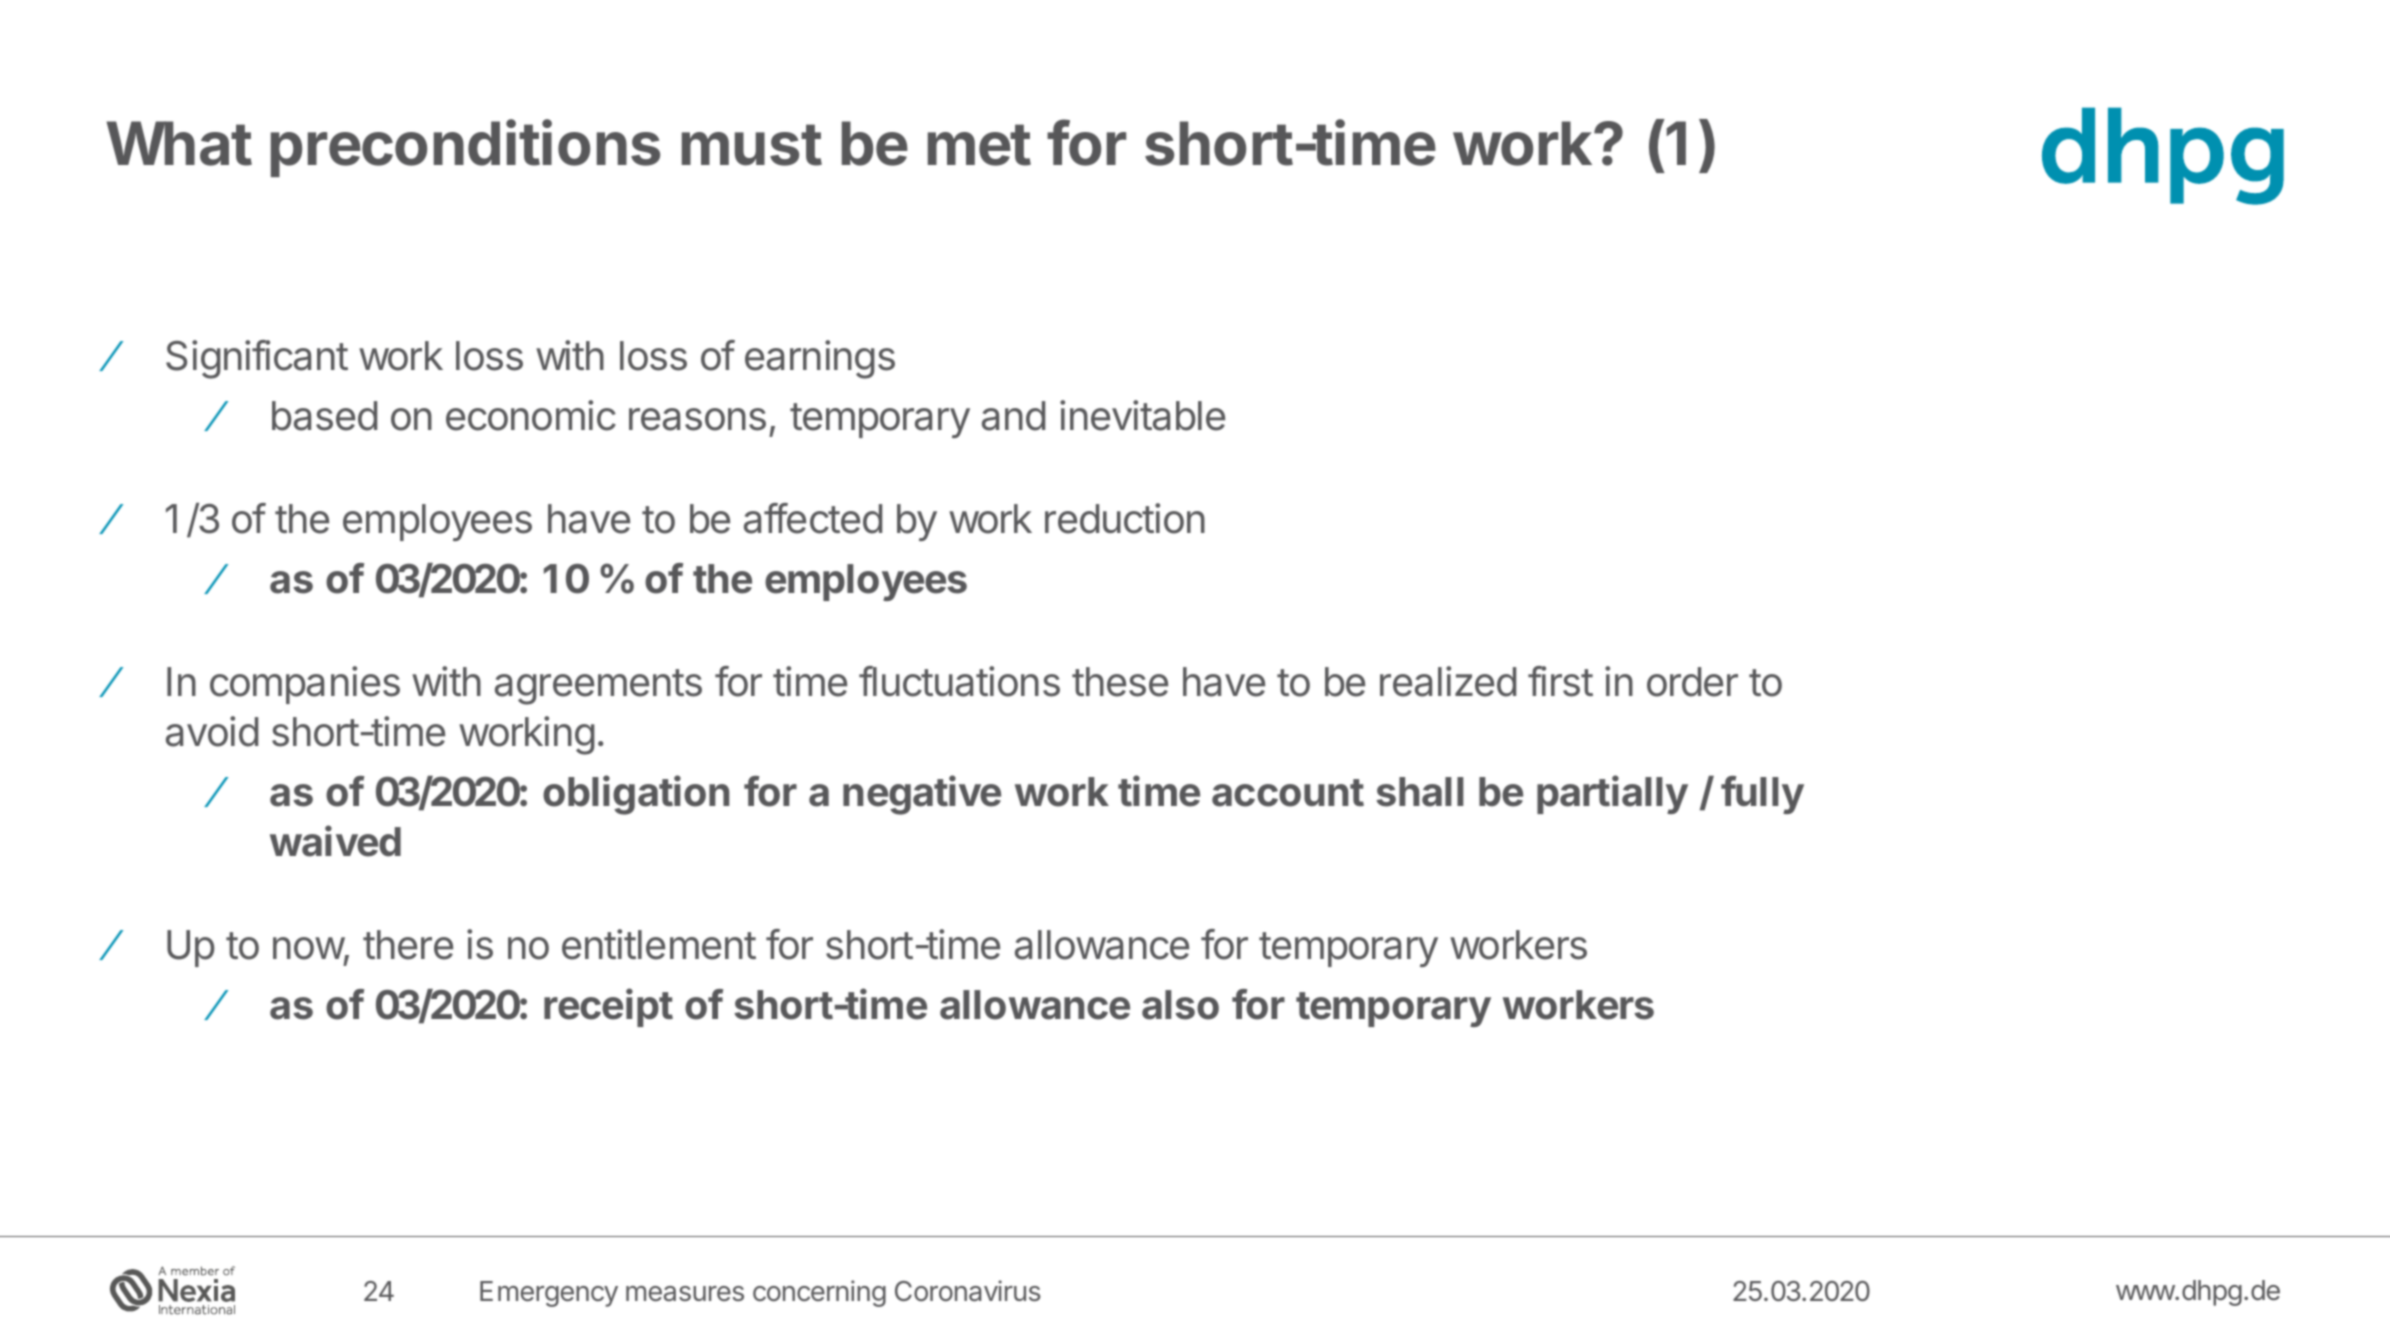 This document has height=1344, width=2390. Describe the element at coordinates (1180, 1005) in the document. I see `also` at that location.
